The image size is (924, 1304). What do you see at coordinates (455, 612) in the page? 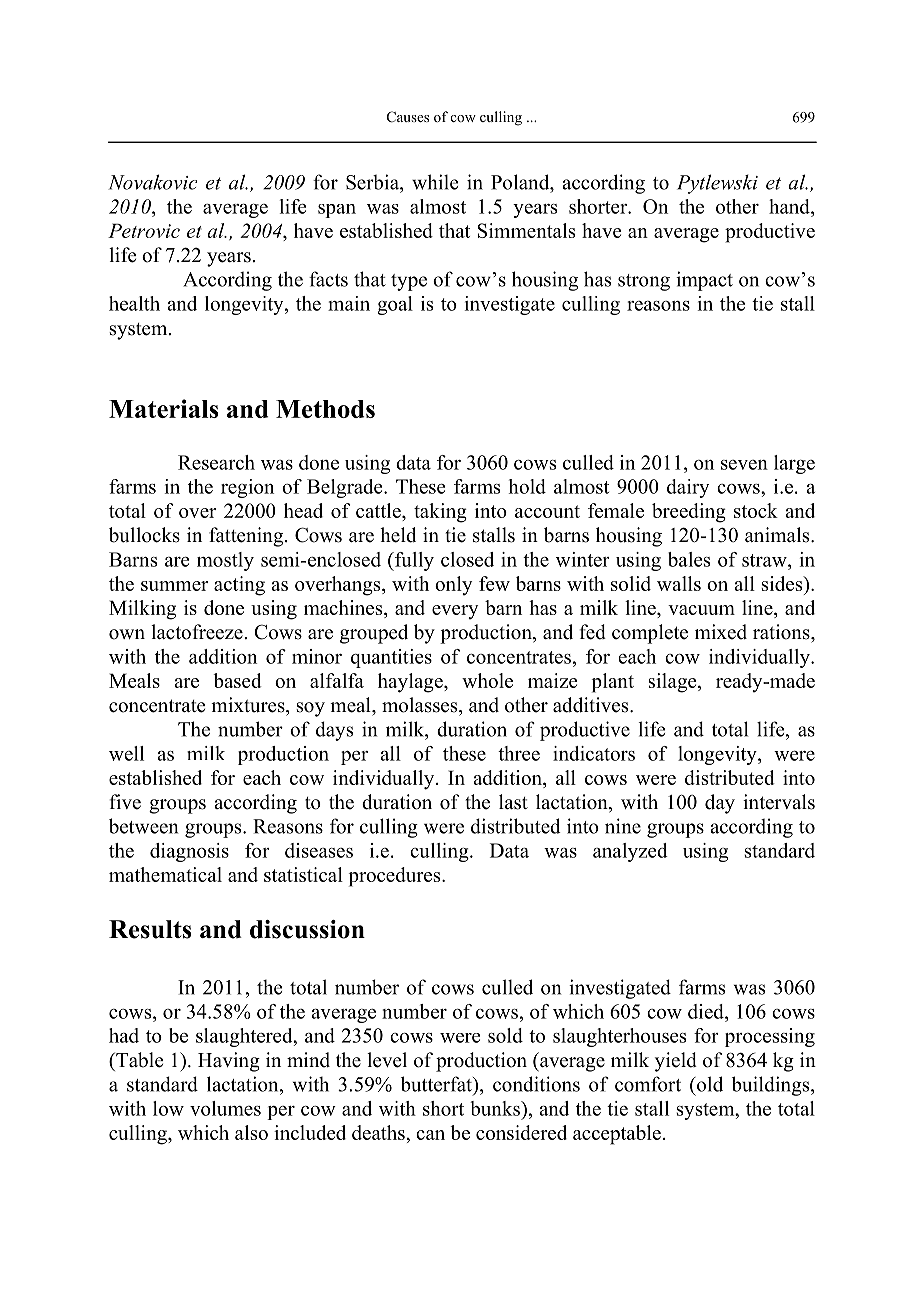
I see `every` at bounding box center [455, 612].
